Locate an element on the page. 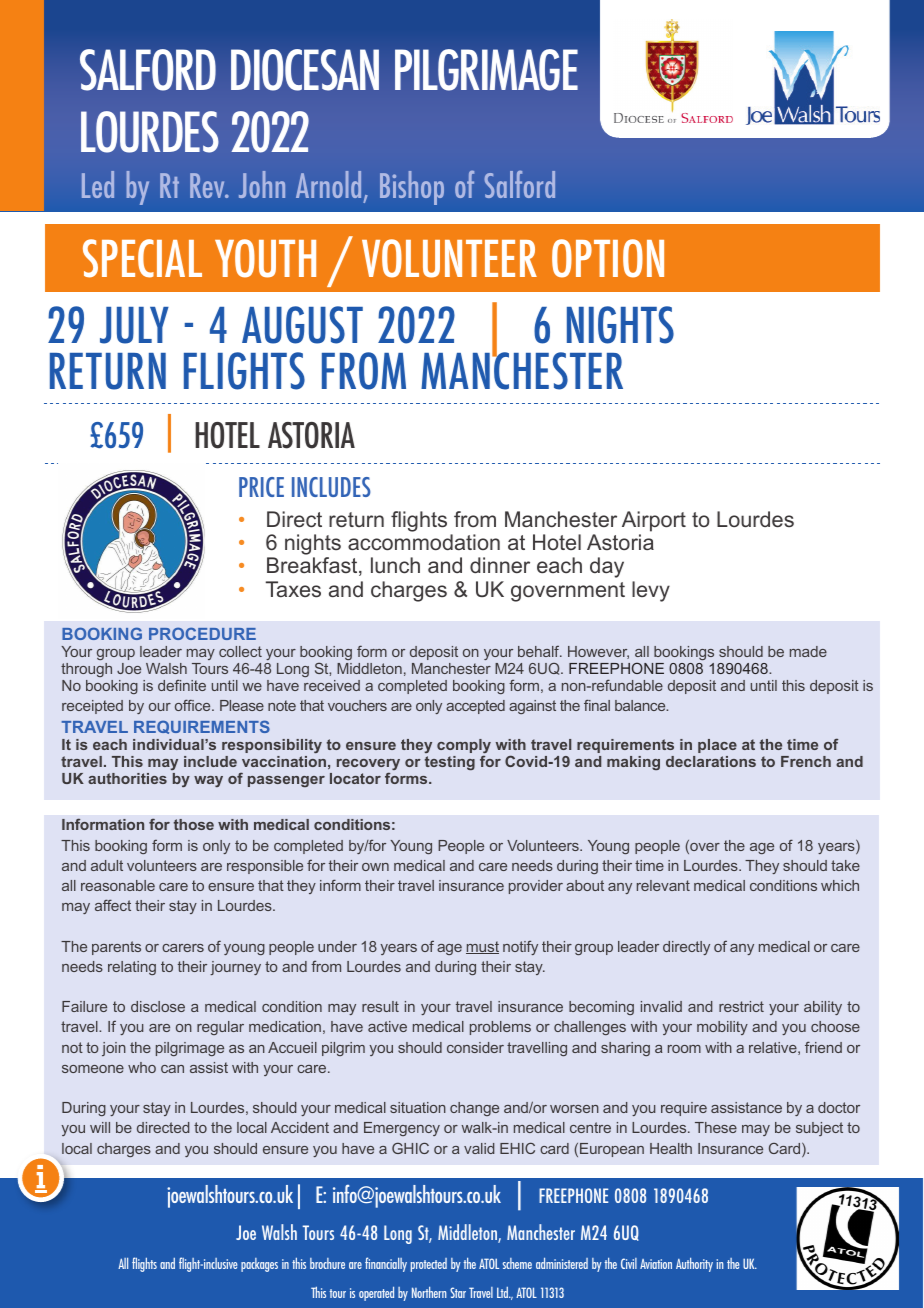 The image size is (924, 1308). packages is located at coordinates (259, 1265).
